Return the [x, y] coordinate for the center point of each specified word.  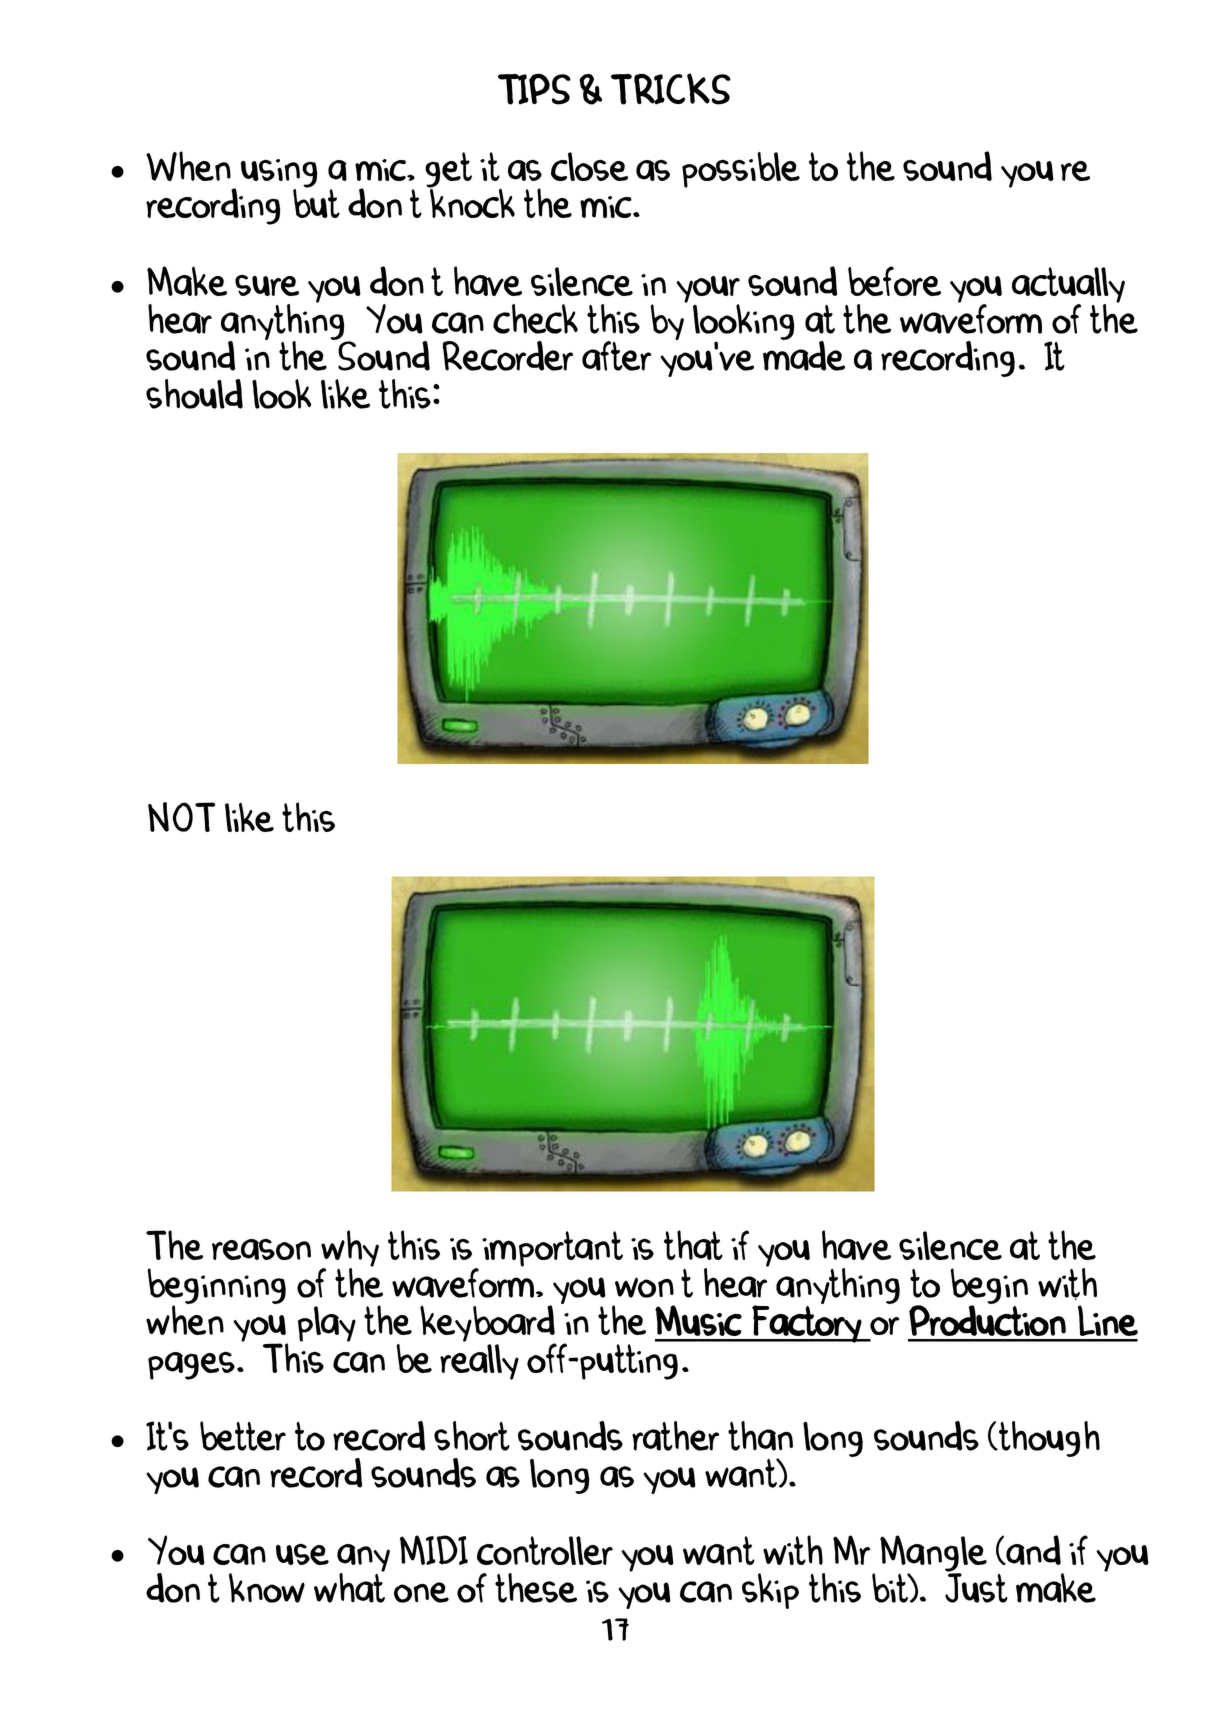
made [804, 355]
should [194, 394]
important [552, 1249]
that [693, 1245]
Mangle [933, 1554]
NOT [181, 817]
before [894, 281]
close [589, 166]
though [1048, 1439]
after [616, 356]
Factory [806, 1324]
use [302, 1554]
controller [545, 1550]
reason [261, 1249]
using [279, 174]
